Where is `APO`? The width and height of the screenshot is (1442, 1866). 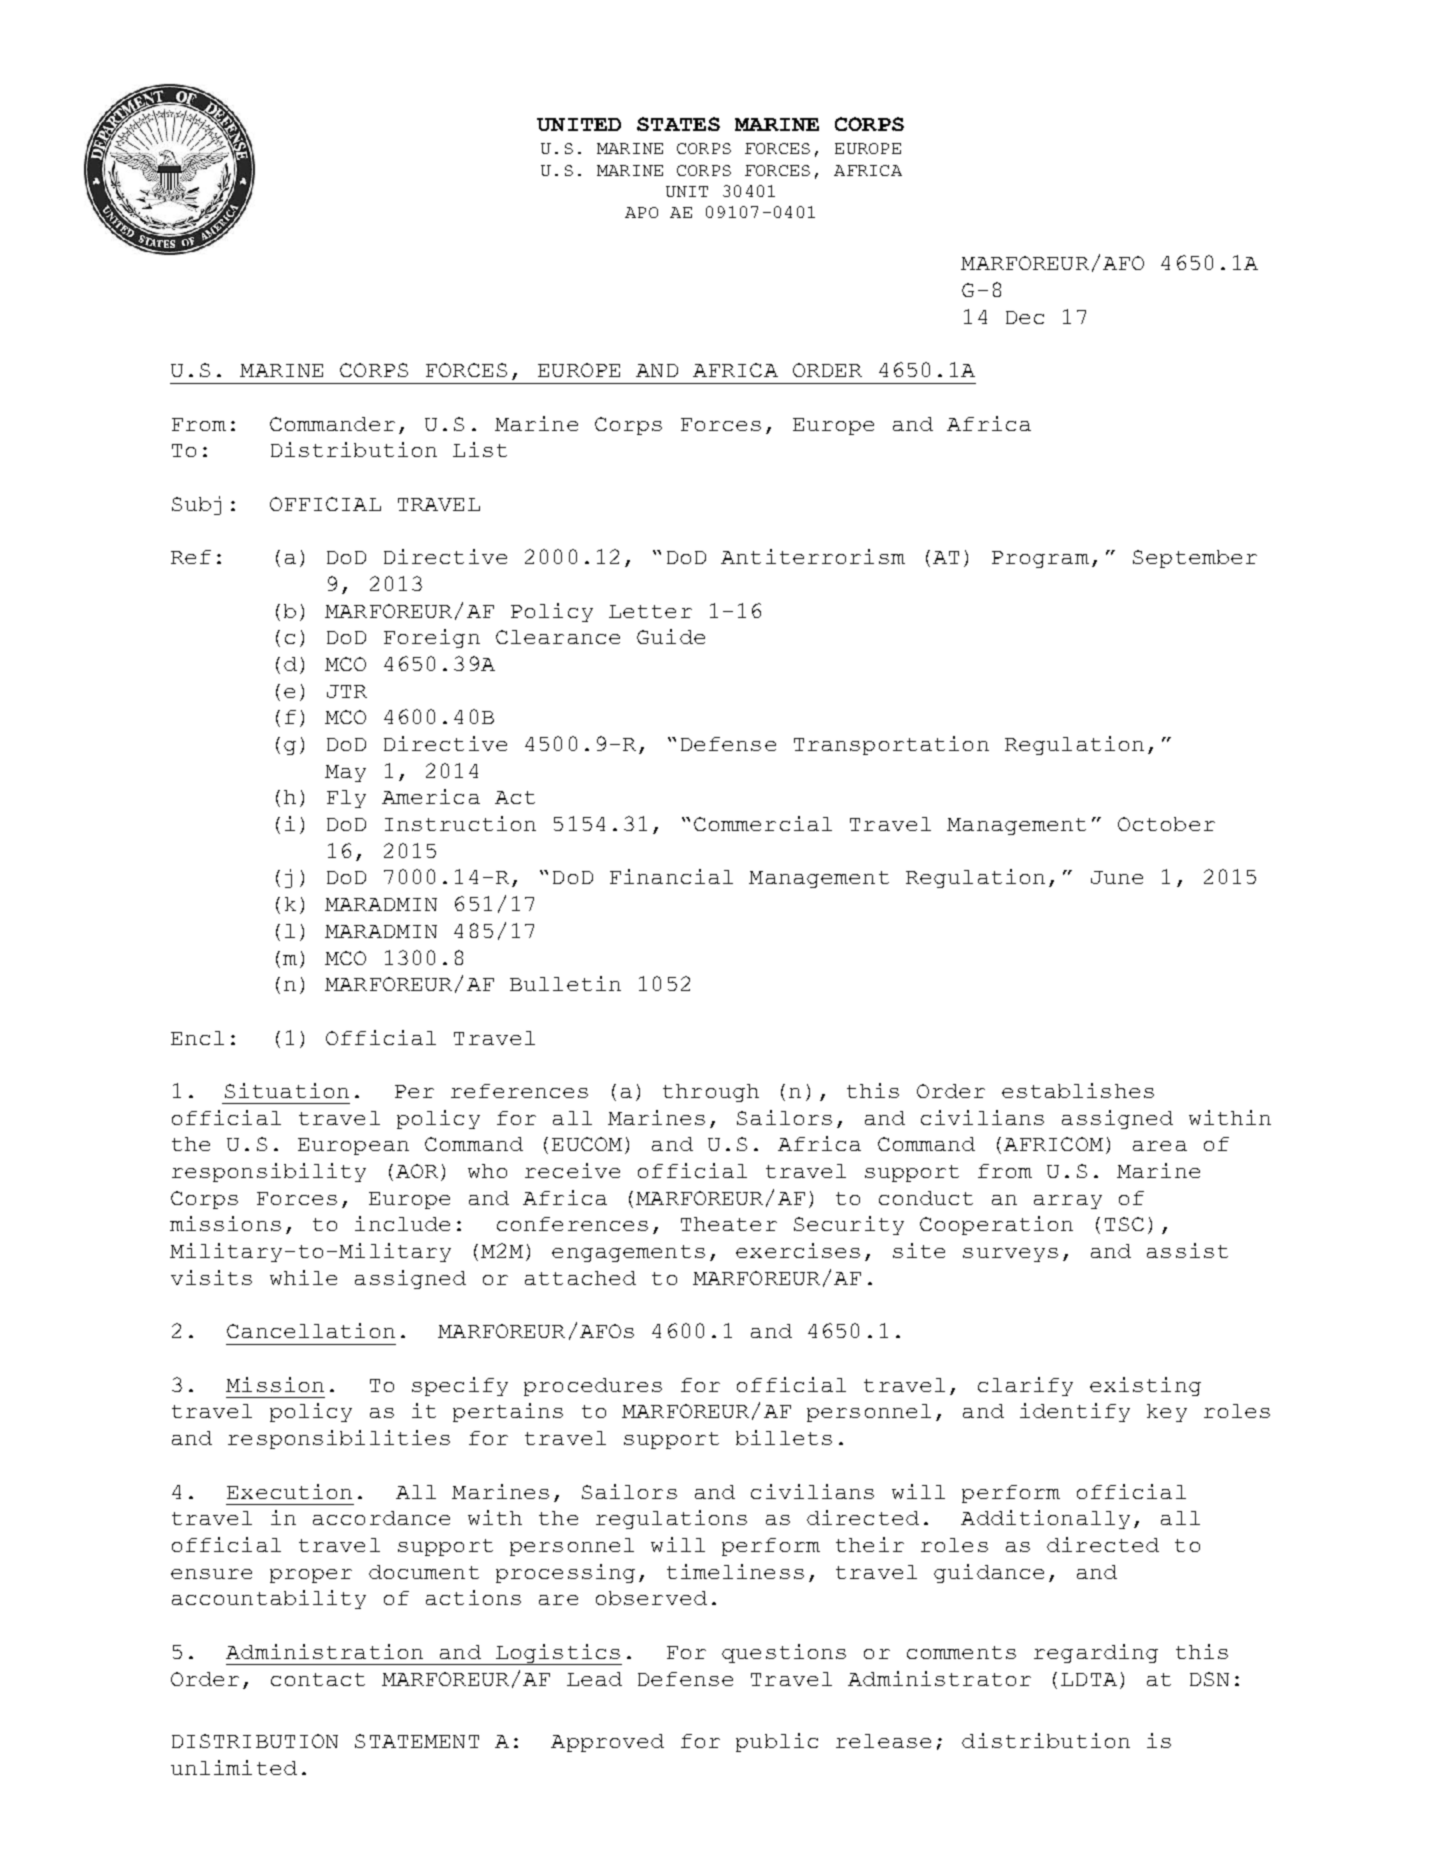 APO is located at coordinates (641, 212).
